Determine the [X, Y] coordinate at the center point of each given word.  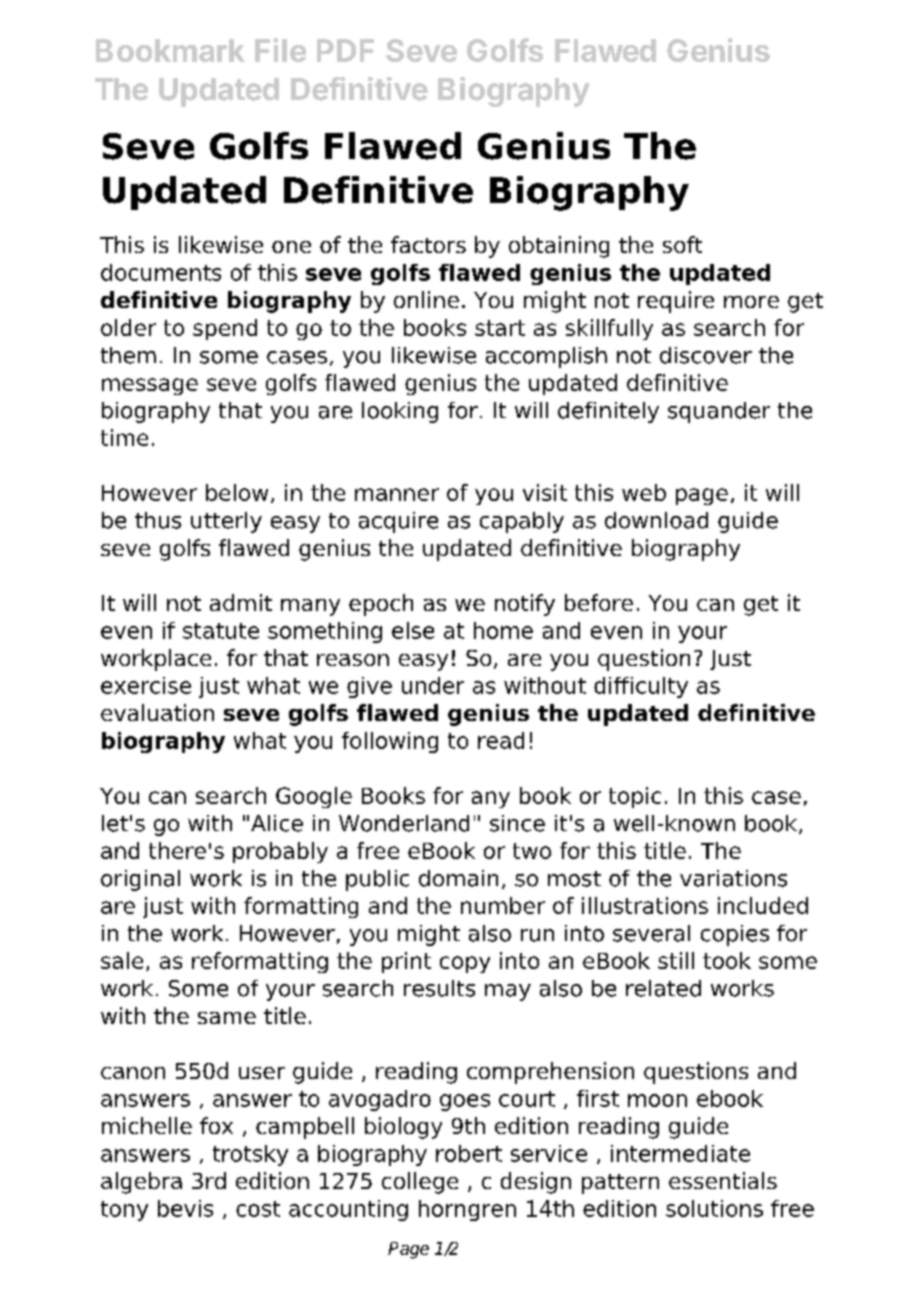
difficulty [641, 687]
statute [221, 631]
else [413, 630]
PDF [345, 50]
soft [682, 244]
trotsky [250, 1155]
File [280, 50]
